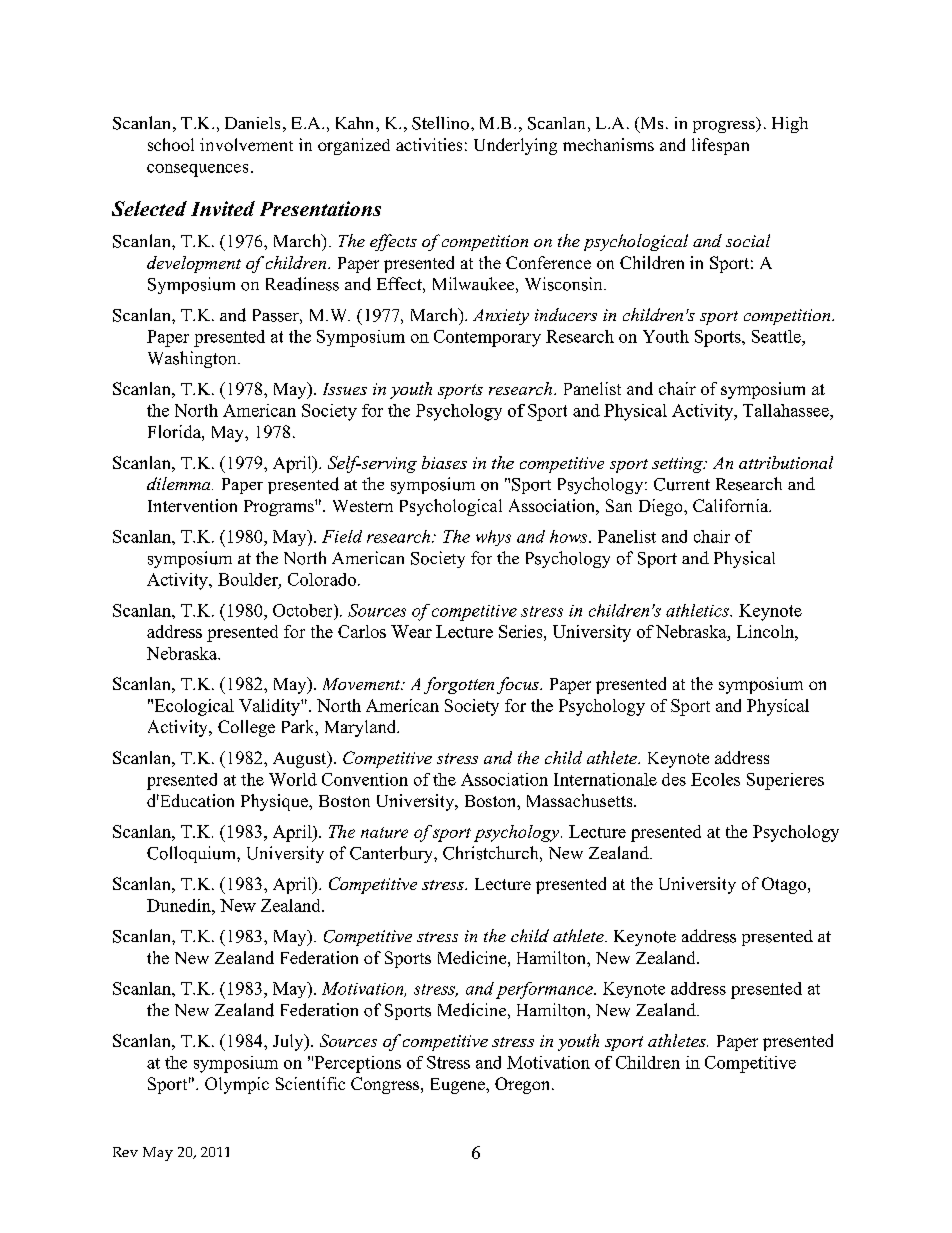 The height and width of the screenshot is (1233, 952). What do you see at coordinates (192, 854) in the screenshot?
I see `Colloquium` at bounding box center [192, 854].
